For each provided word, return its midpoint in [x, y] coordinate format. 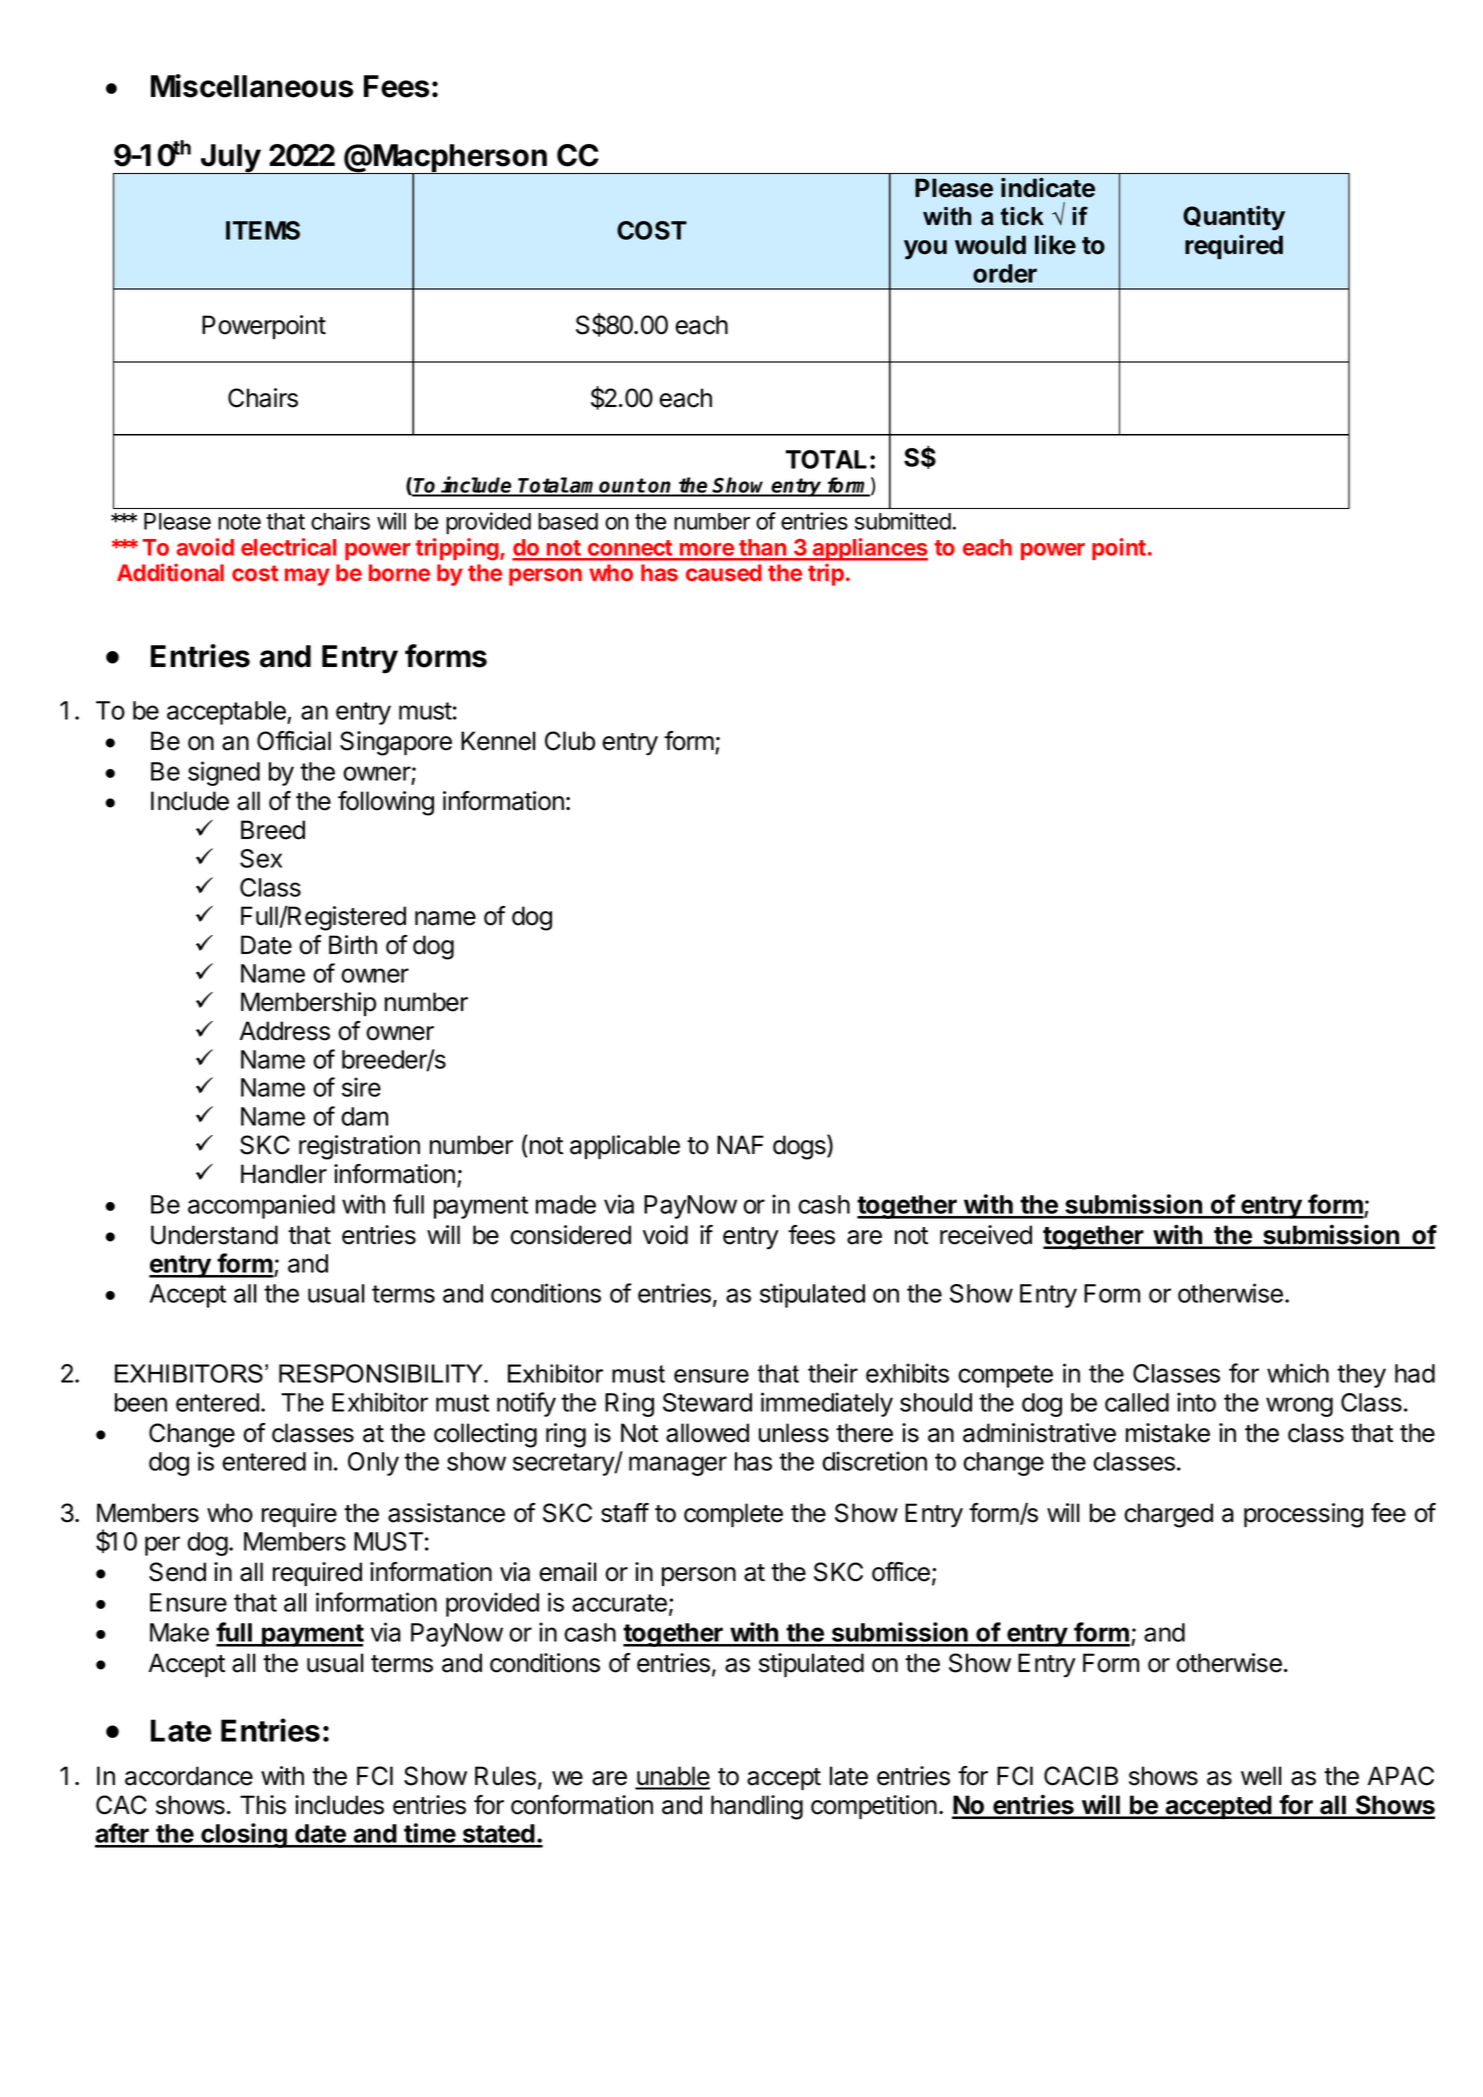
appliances [869, 549]
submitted [903, 521]
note [239, 522]
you [925, 250]
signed [224, 773]
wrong [1299, 1407]
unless [794, 1433]
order [1005, 273]
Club [570, 741]
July [230, 159]
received [986, 1235]
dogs [800, 1147]
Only [373, 1464]
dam [364, 1116]
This [263, 1805]
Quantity [1234, 218]
